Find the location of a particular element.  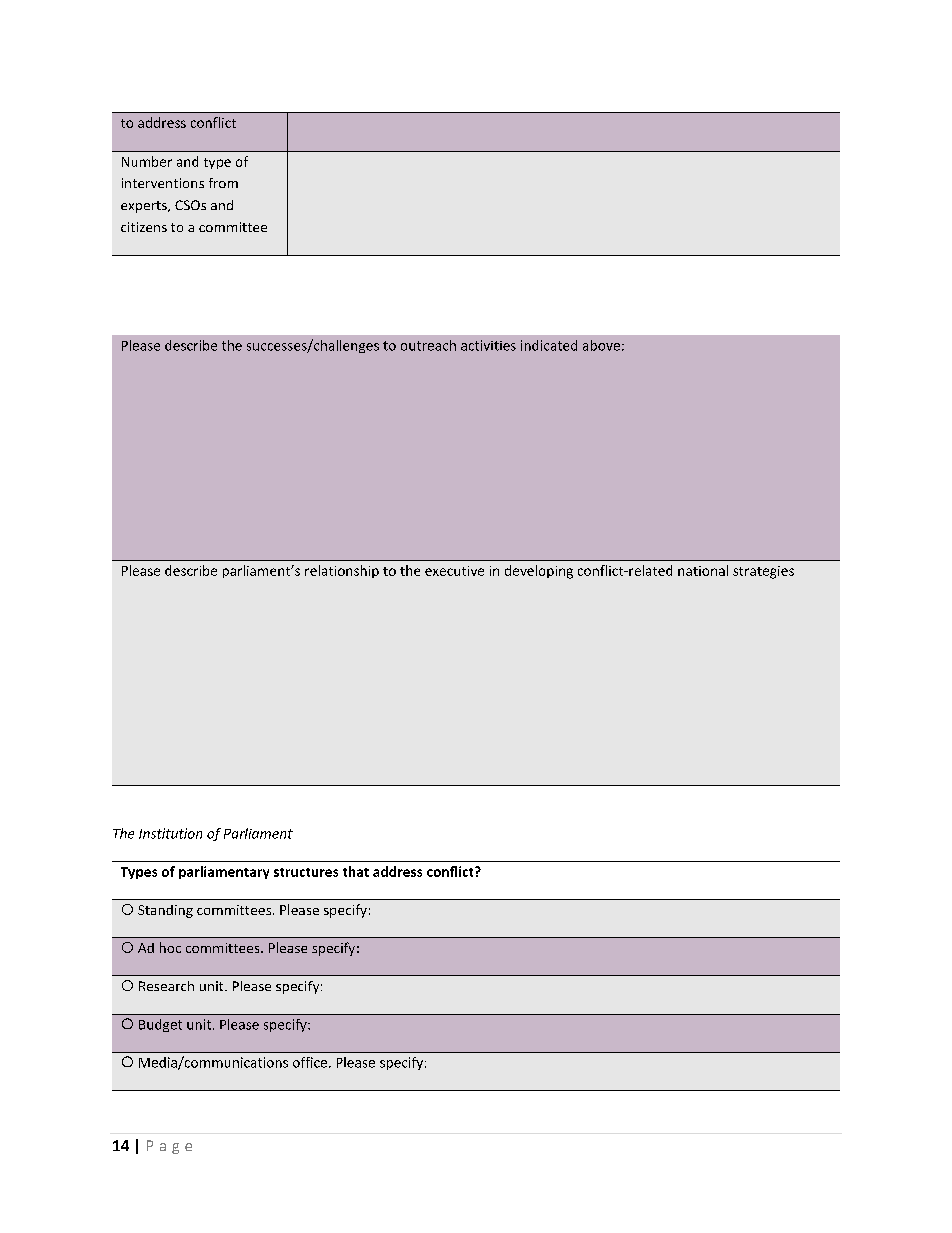

executive is located at coordinates (454, 571).
